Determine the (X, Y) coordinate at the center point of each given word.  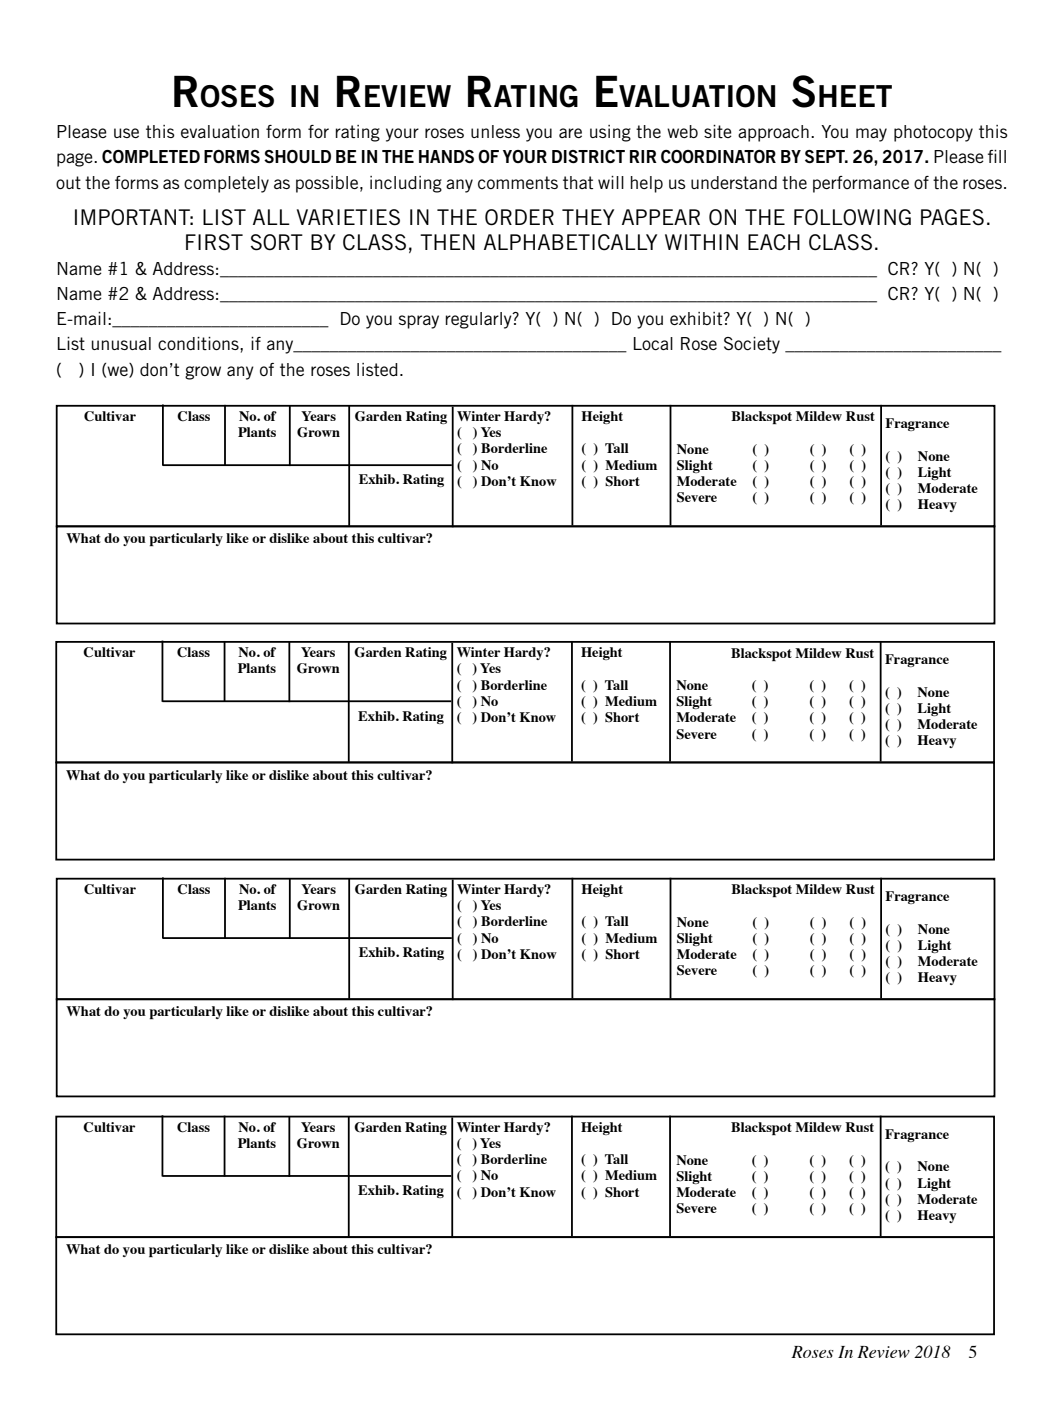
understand (734, 182)
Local (653, 343)
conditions (199, 343)
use (126, 133)
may (871, 135)
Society (752, 345)
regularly (480, 320)
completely (226, 184)
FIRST (214, 242)
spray (419, 322)
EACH (774, 242)
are (570, 133)
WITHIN (701, 242)
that (578, 183)
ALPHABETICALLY (570, 242)
